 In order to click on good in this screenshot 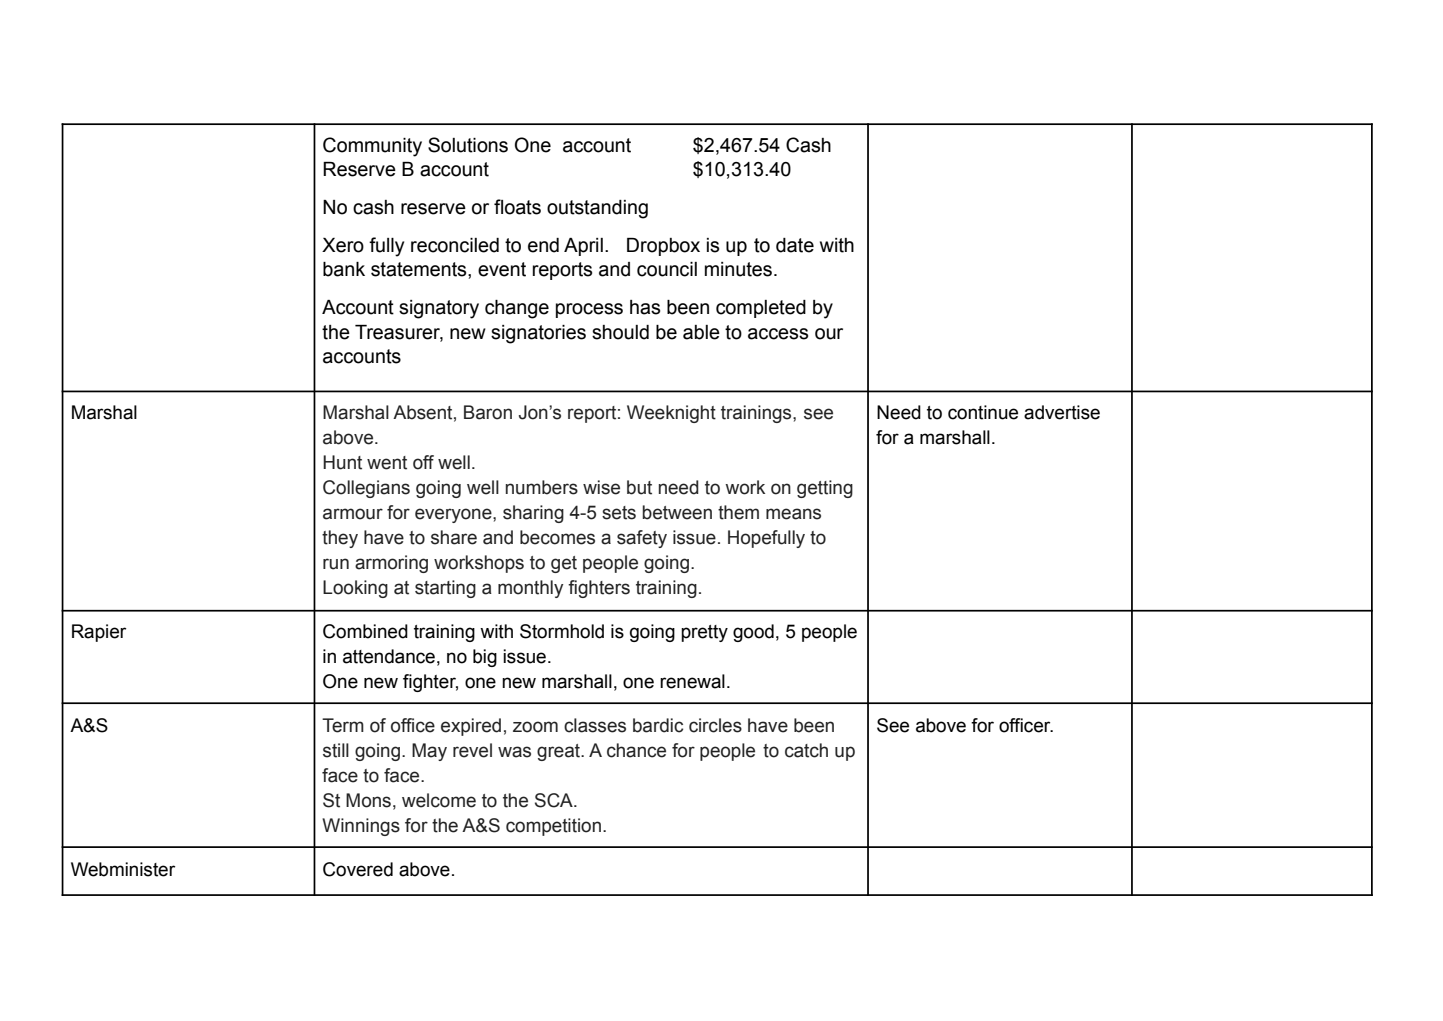, I will do `click(753, 633)`.
